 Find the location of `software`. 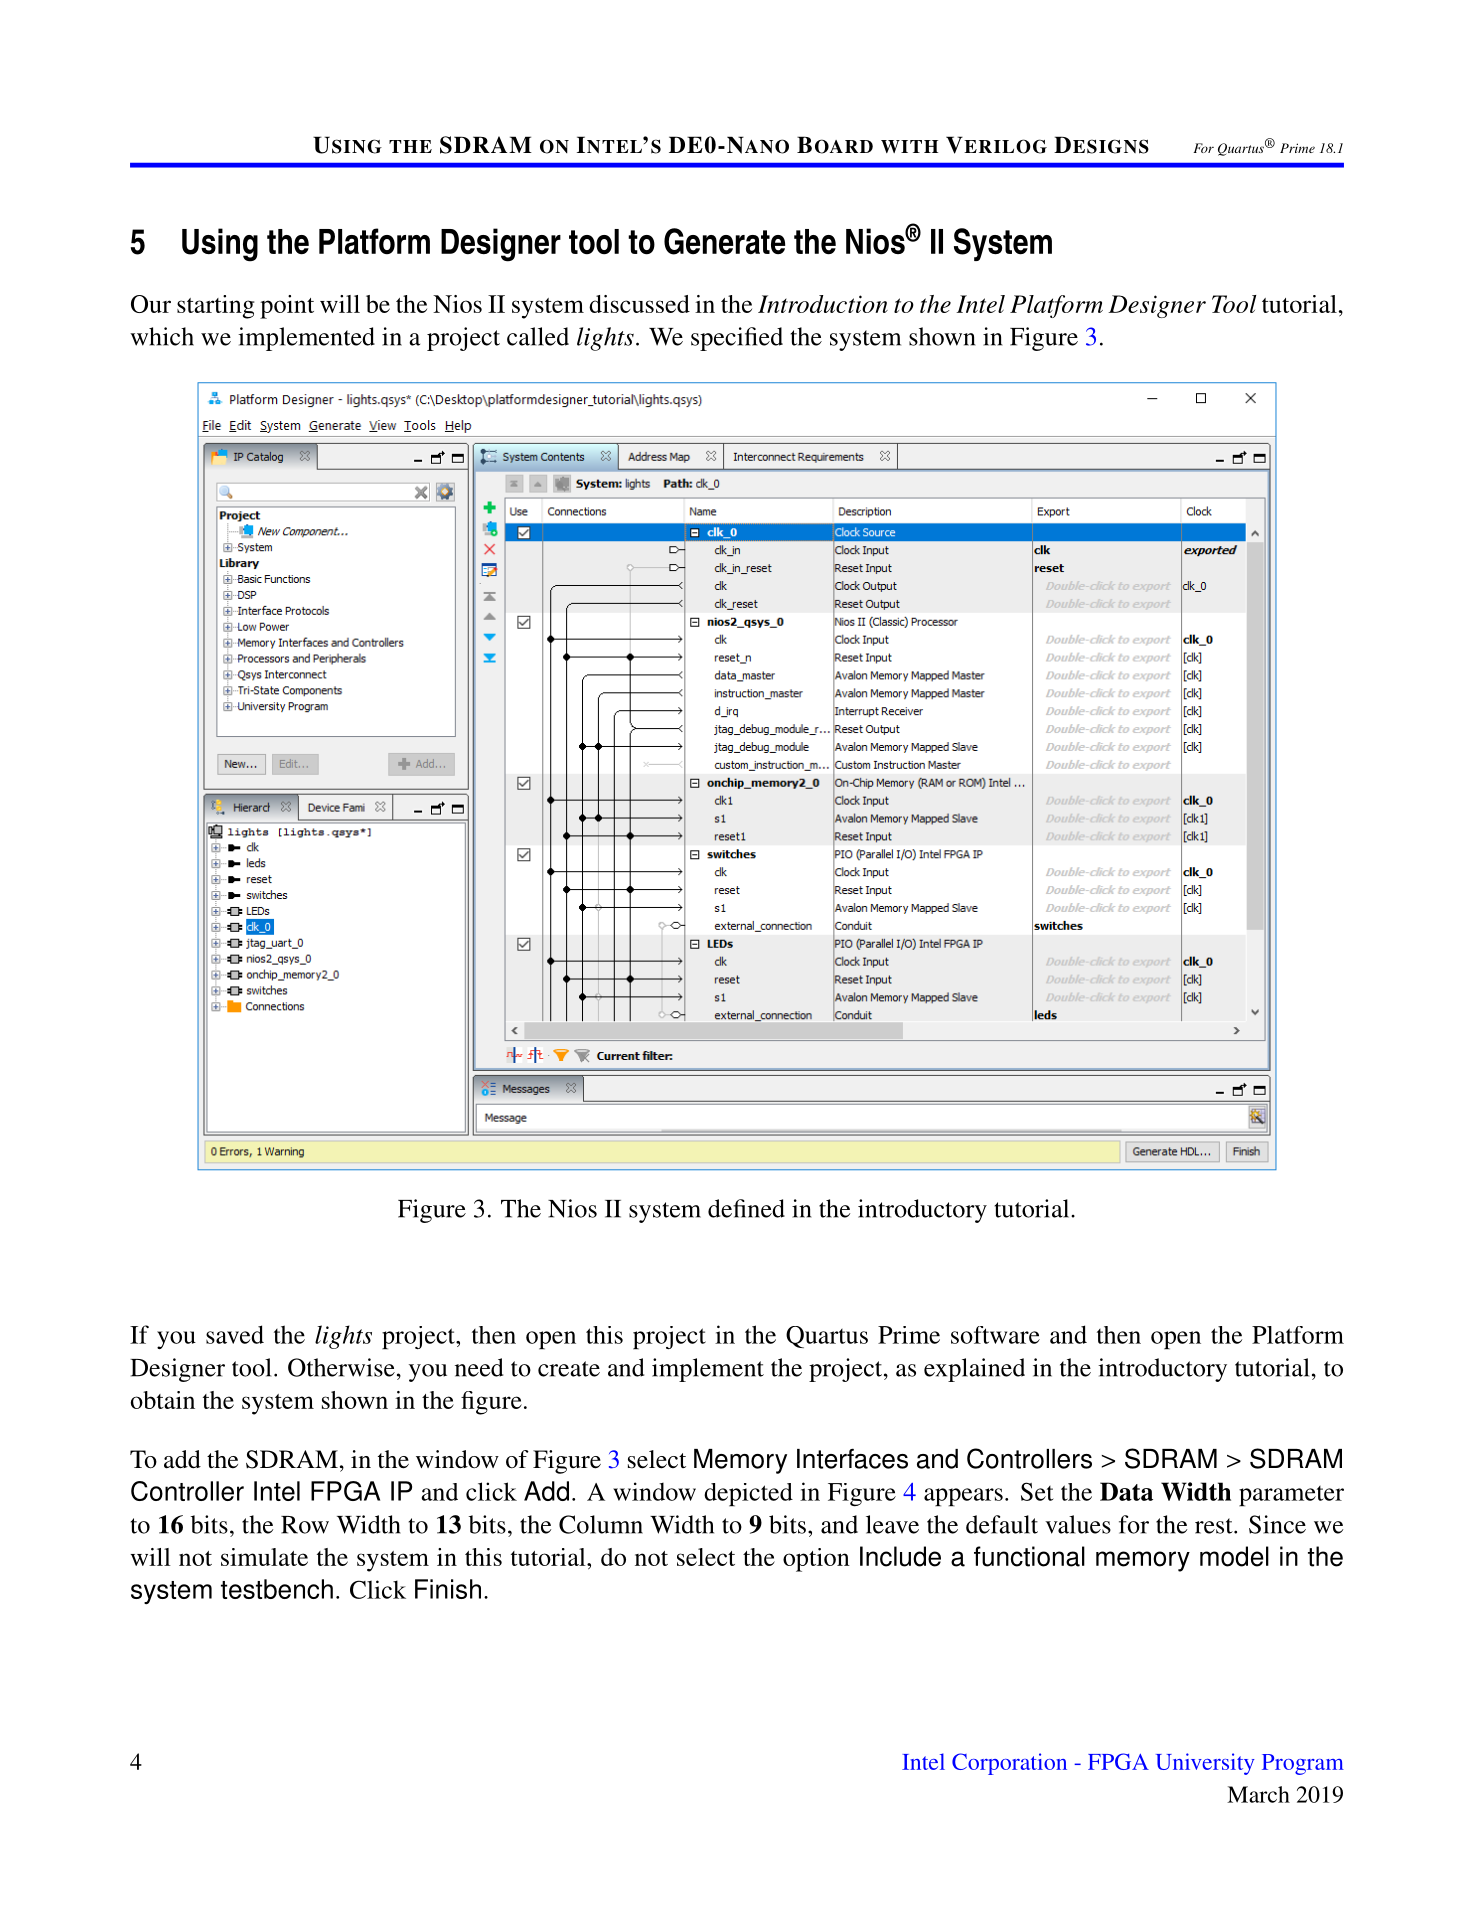

software is located at coordinates (995, 1335).
